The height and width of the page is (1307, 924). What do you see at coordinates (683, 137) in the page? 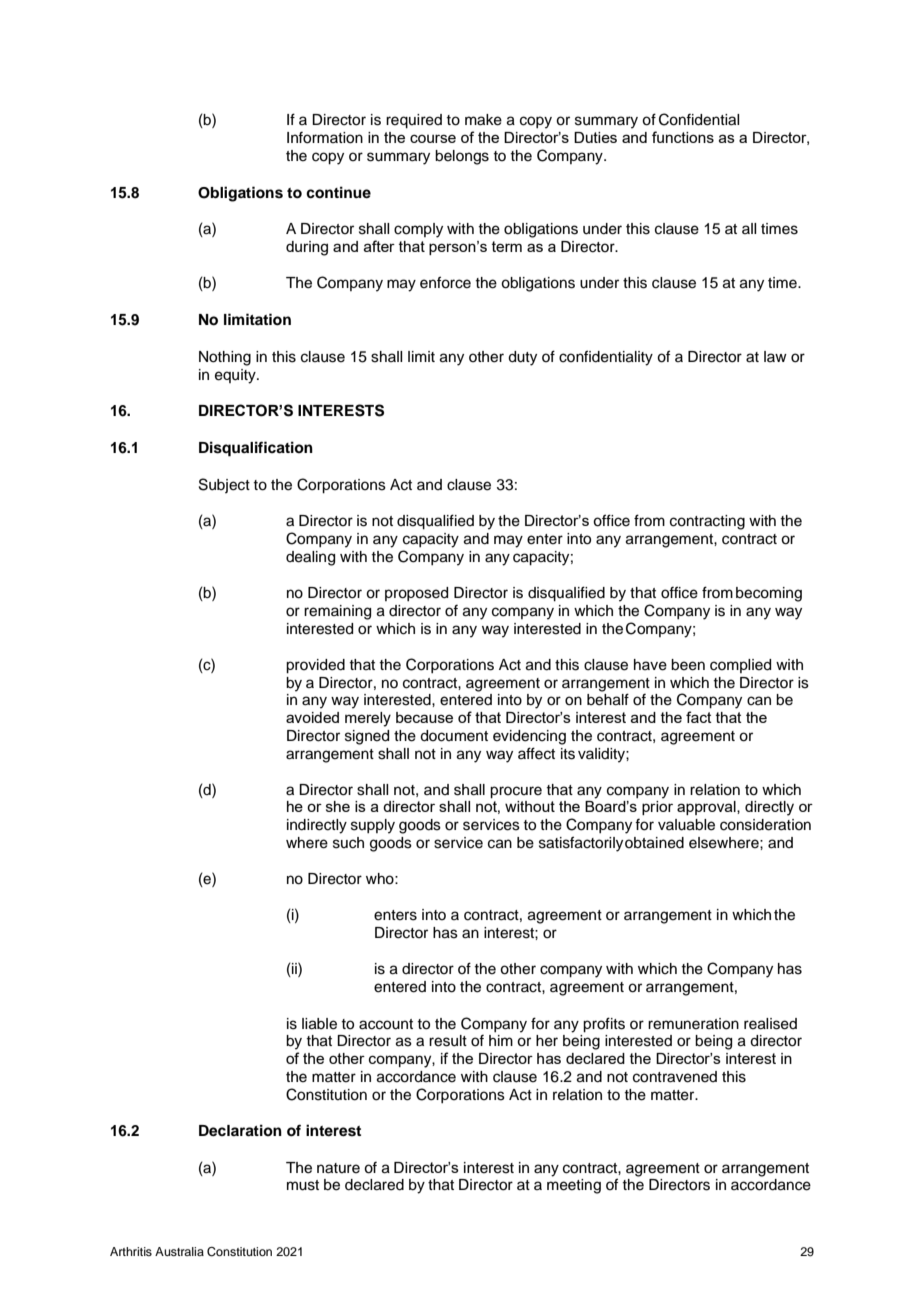
I see `functions` at bounding box center [683, 137].
